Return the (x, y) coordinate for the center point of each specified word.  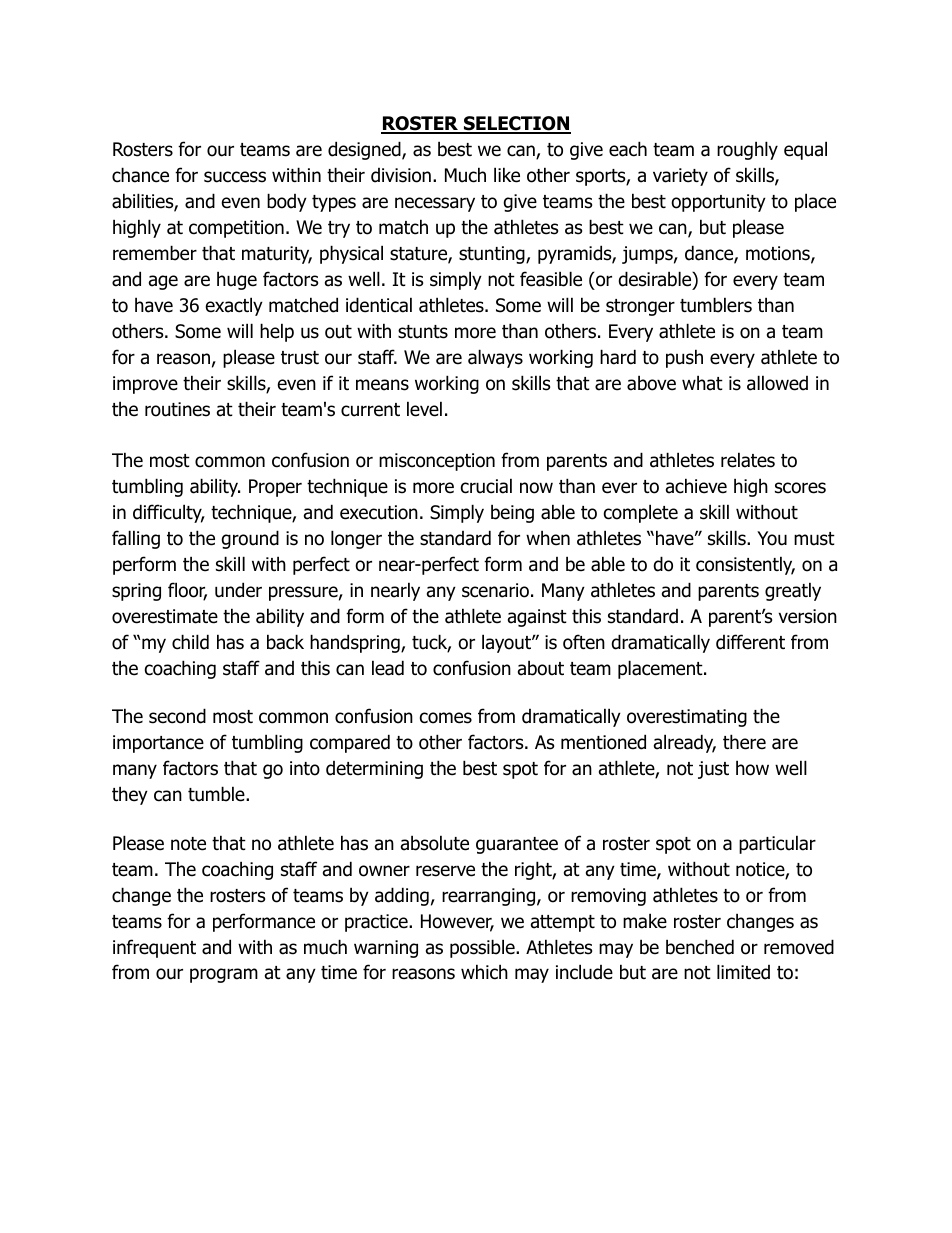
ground (250, 539)
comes (446, 718)
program (224, 975)
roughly (747, 150)
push (684, 358)
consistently (745, 565)
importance (158, 744)
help (277, 332)
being (512, 513)
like (507, 175)
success (235, 177)
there (744, 742)
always (495, 358)
